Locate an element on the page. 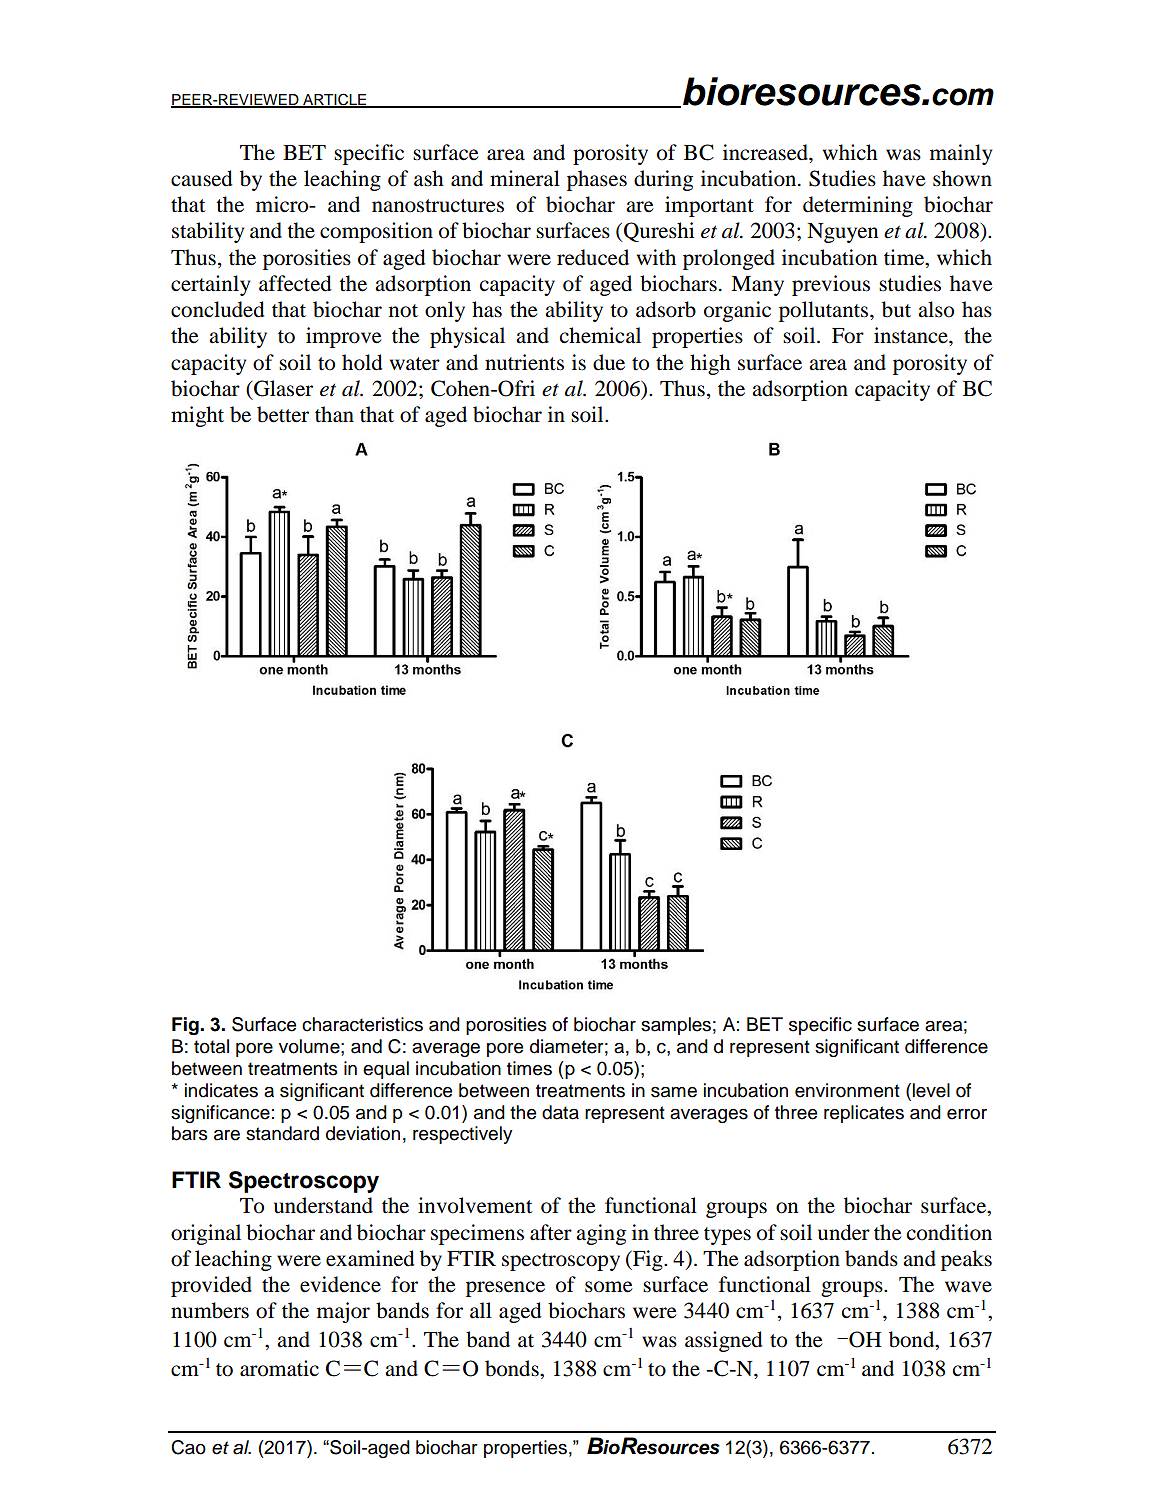 The height and width of the page is (1506, 1164). environment is located at coordinates (847, 1090).
